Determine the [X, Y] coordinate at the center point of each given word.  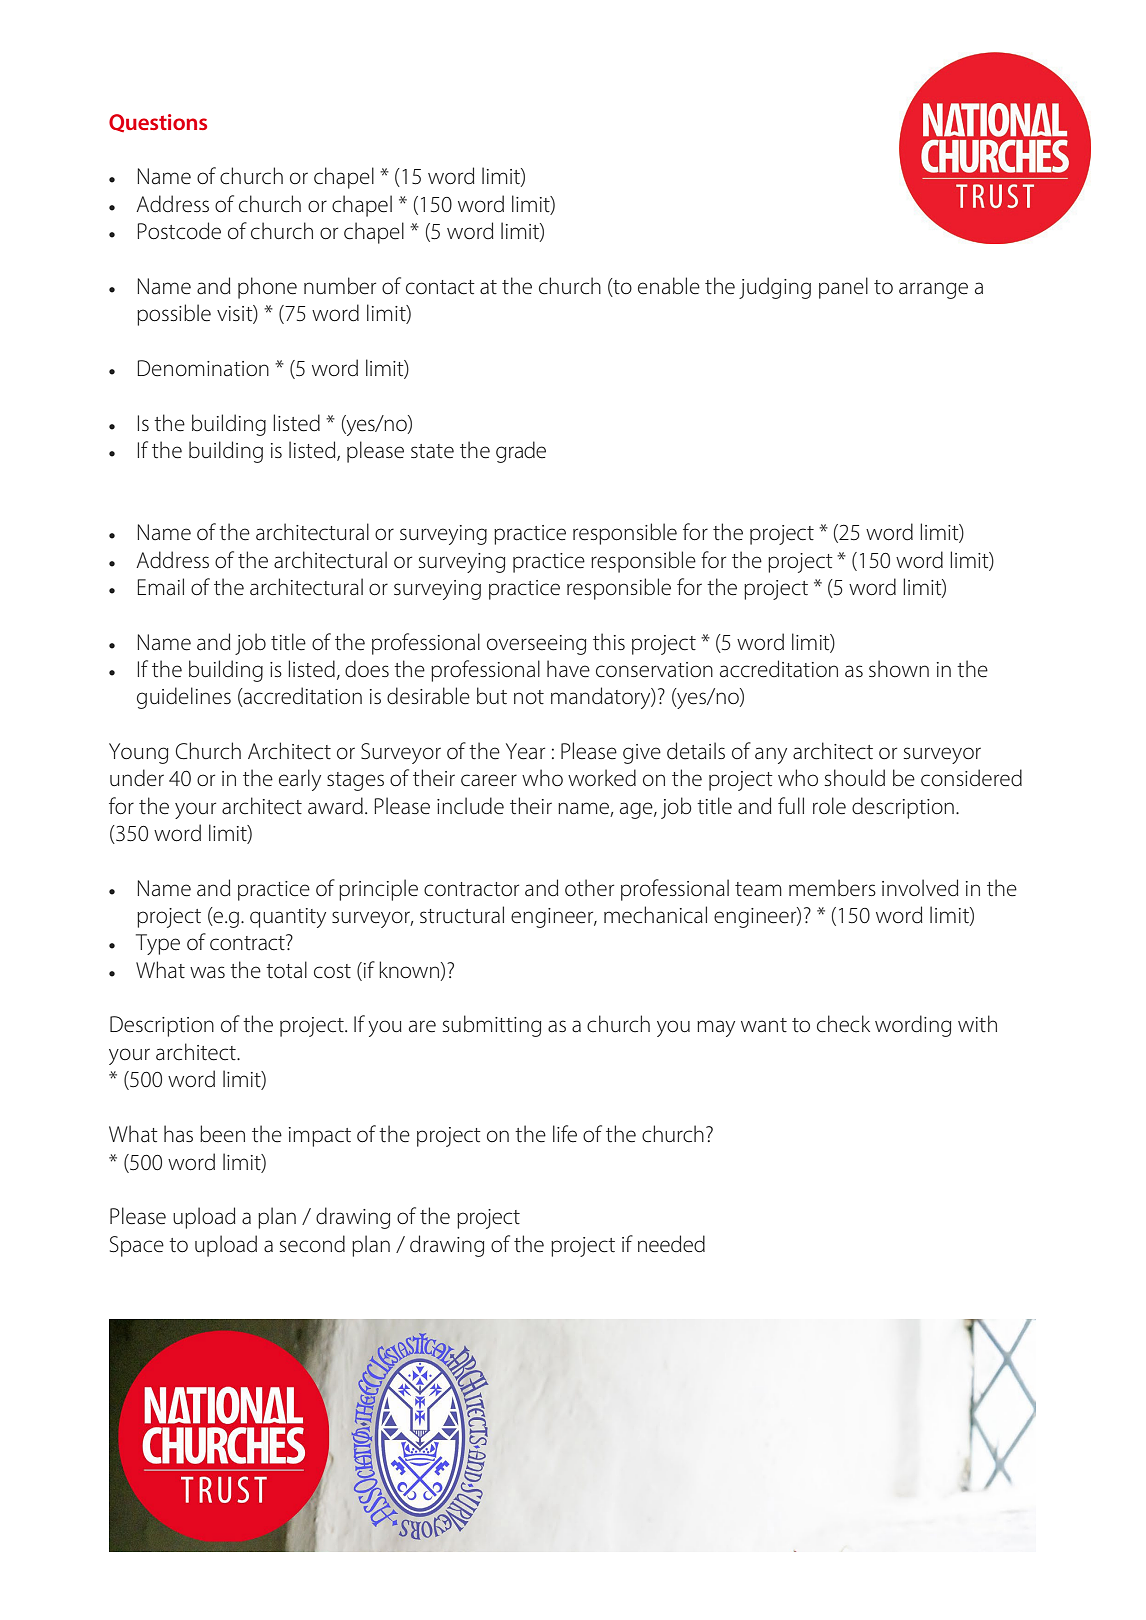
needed [671, 1244]
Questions [158, 123]
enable [669, 286]
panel [843, 288]
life [565, 1134]
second [312, 1244]
